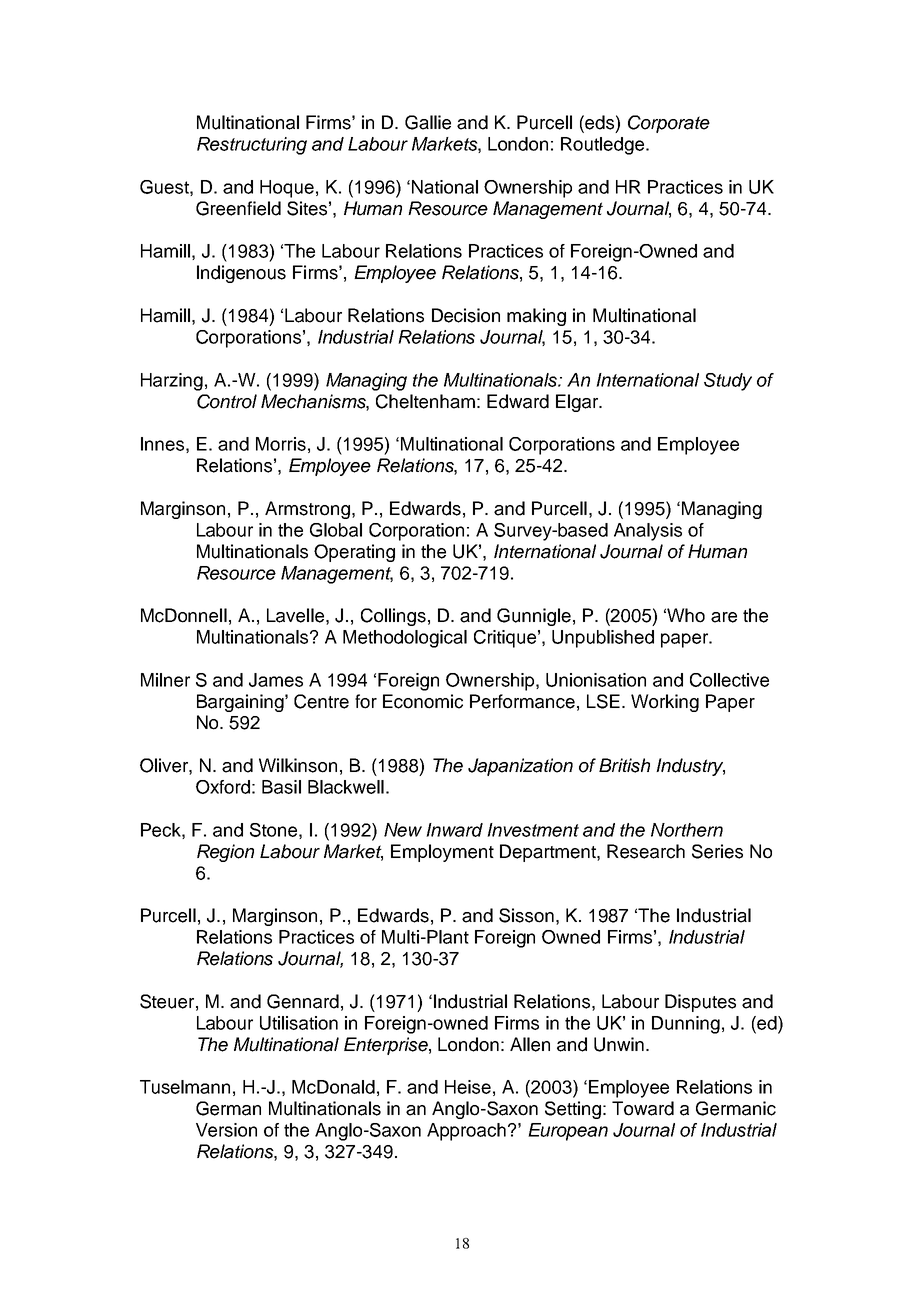  Describe the element at coordinates (604, 146) in the image. I see `Routledge` at that location.
